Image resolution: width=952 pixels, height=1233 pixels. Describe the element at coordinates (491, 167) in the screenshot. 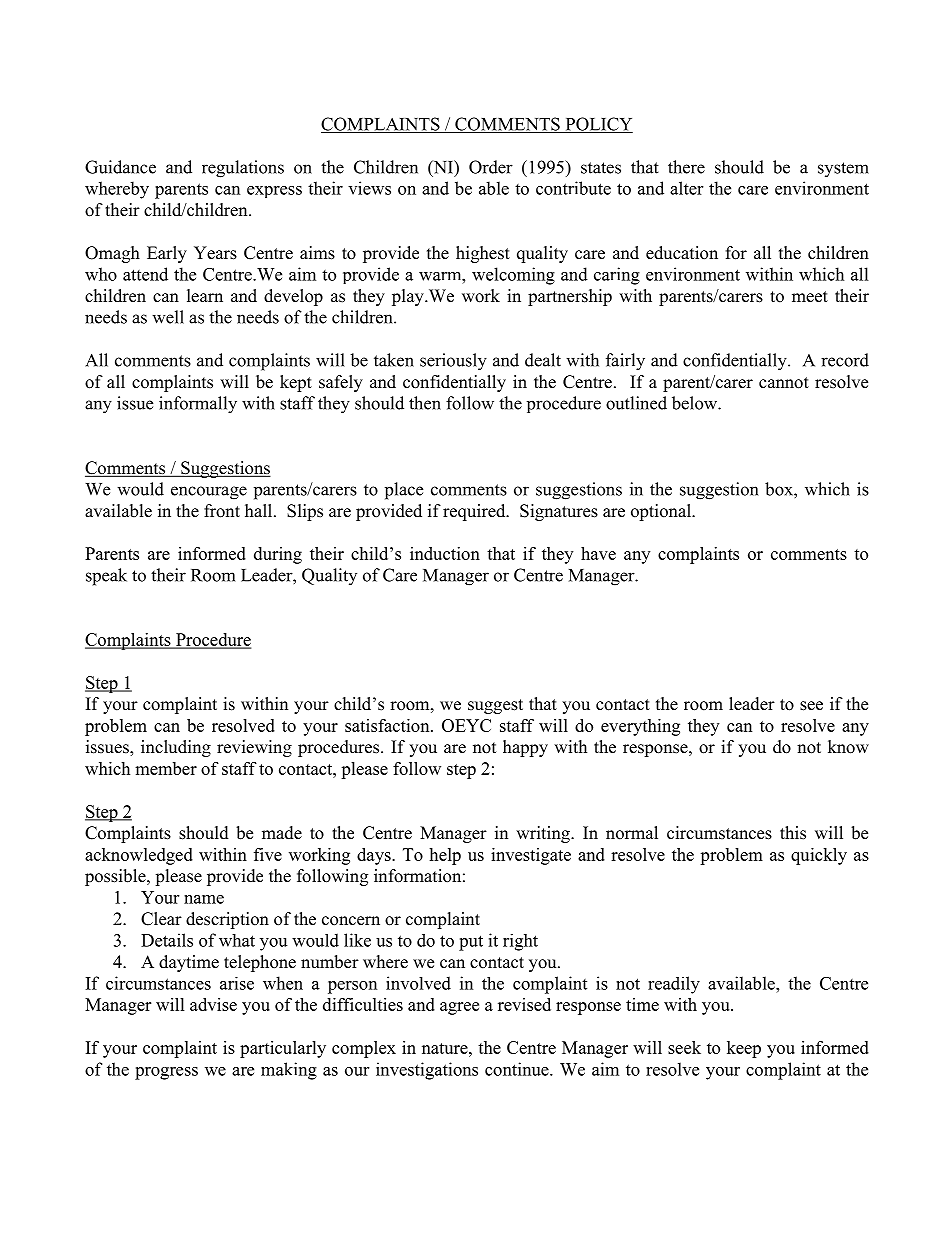

I see `Order` at that location.
